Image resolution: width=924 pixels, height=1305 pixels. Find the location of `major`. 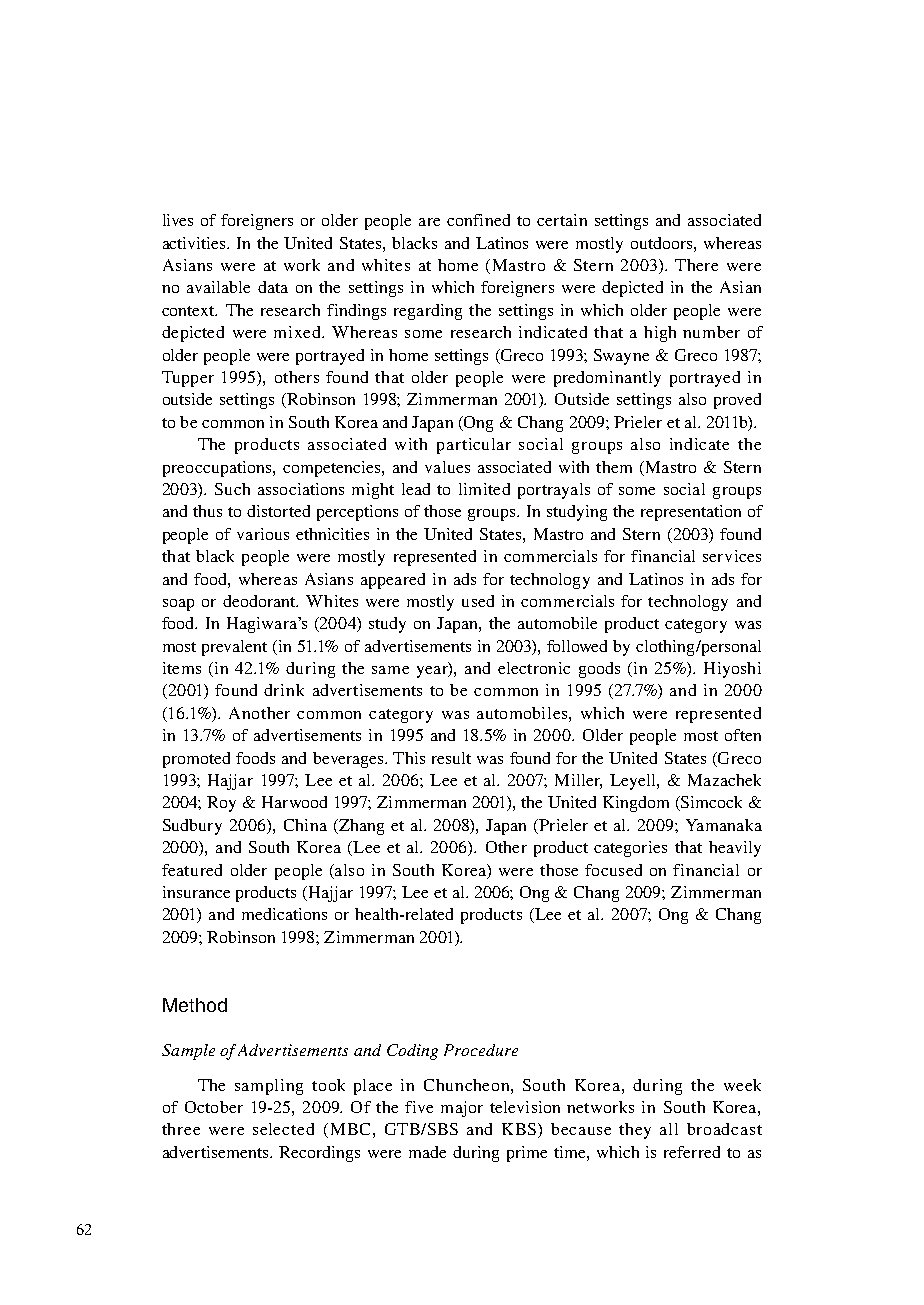

major is located at coordinates (462, 1109).
